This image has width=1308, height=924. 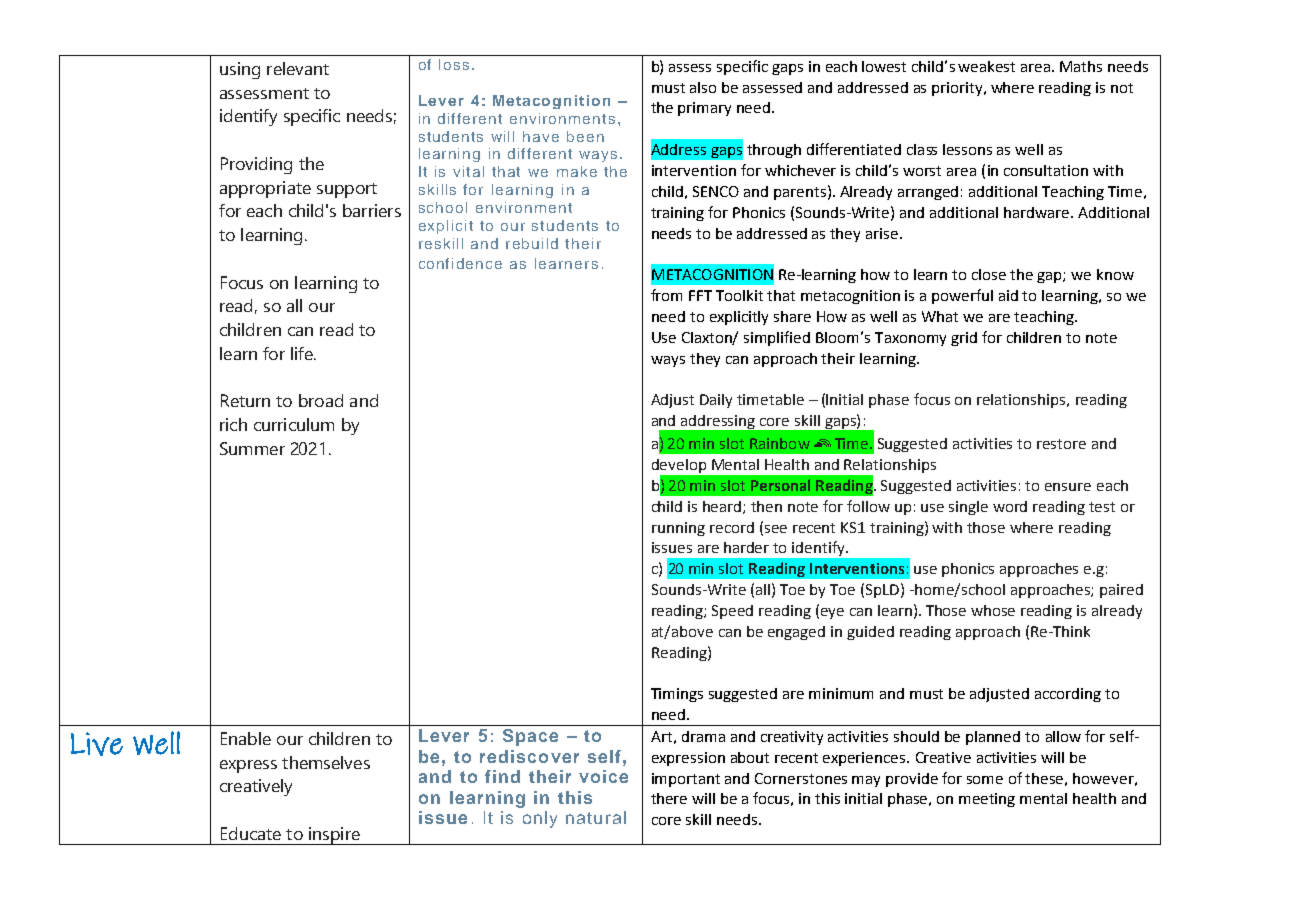 What do you see at coordinates (989, 274) in the image?
I see `close` at bounding box center [989, 274].
